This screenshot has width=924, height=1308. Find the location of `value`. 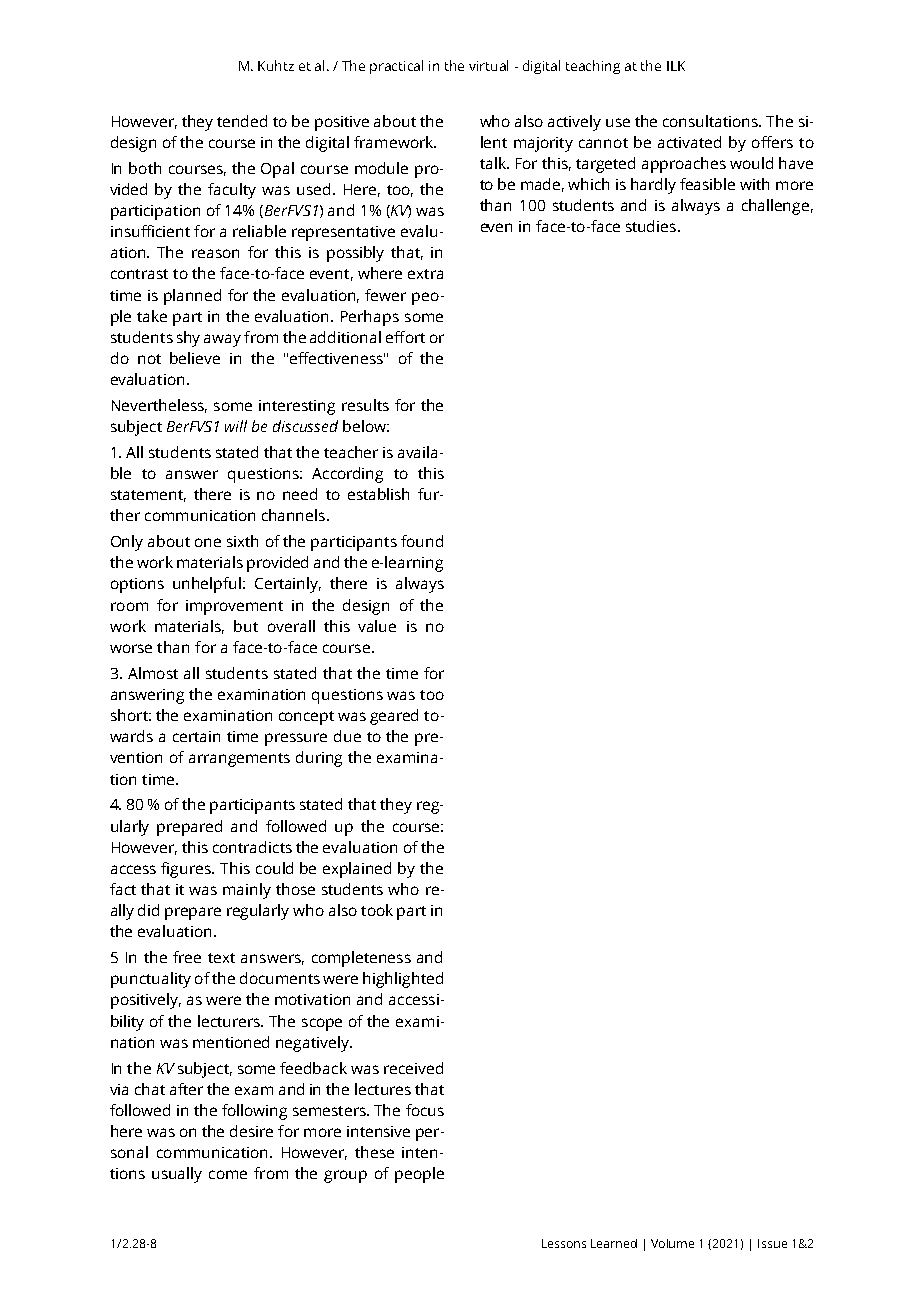

value is located at coordinates (377, 626).
